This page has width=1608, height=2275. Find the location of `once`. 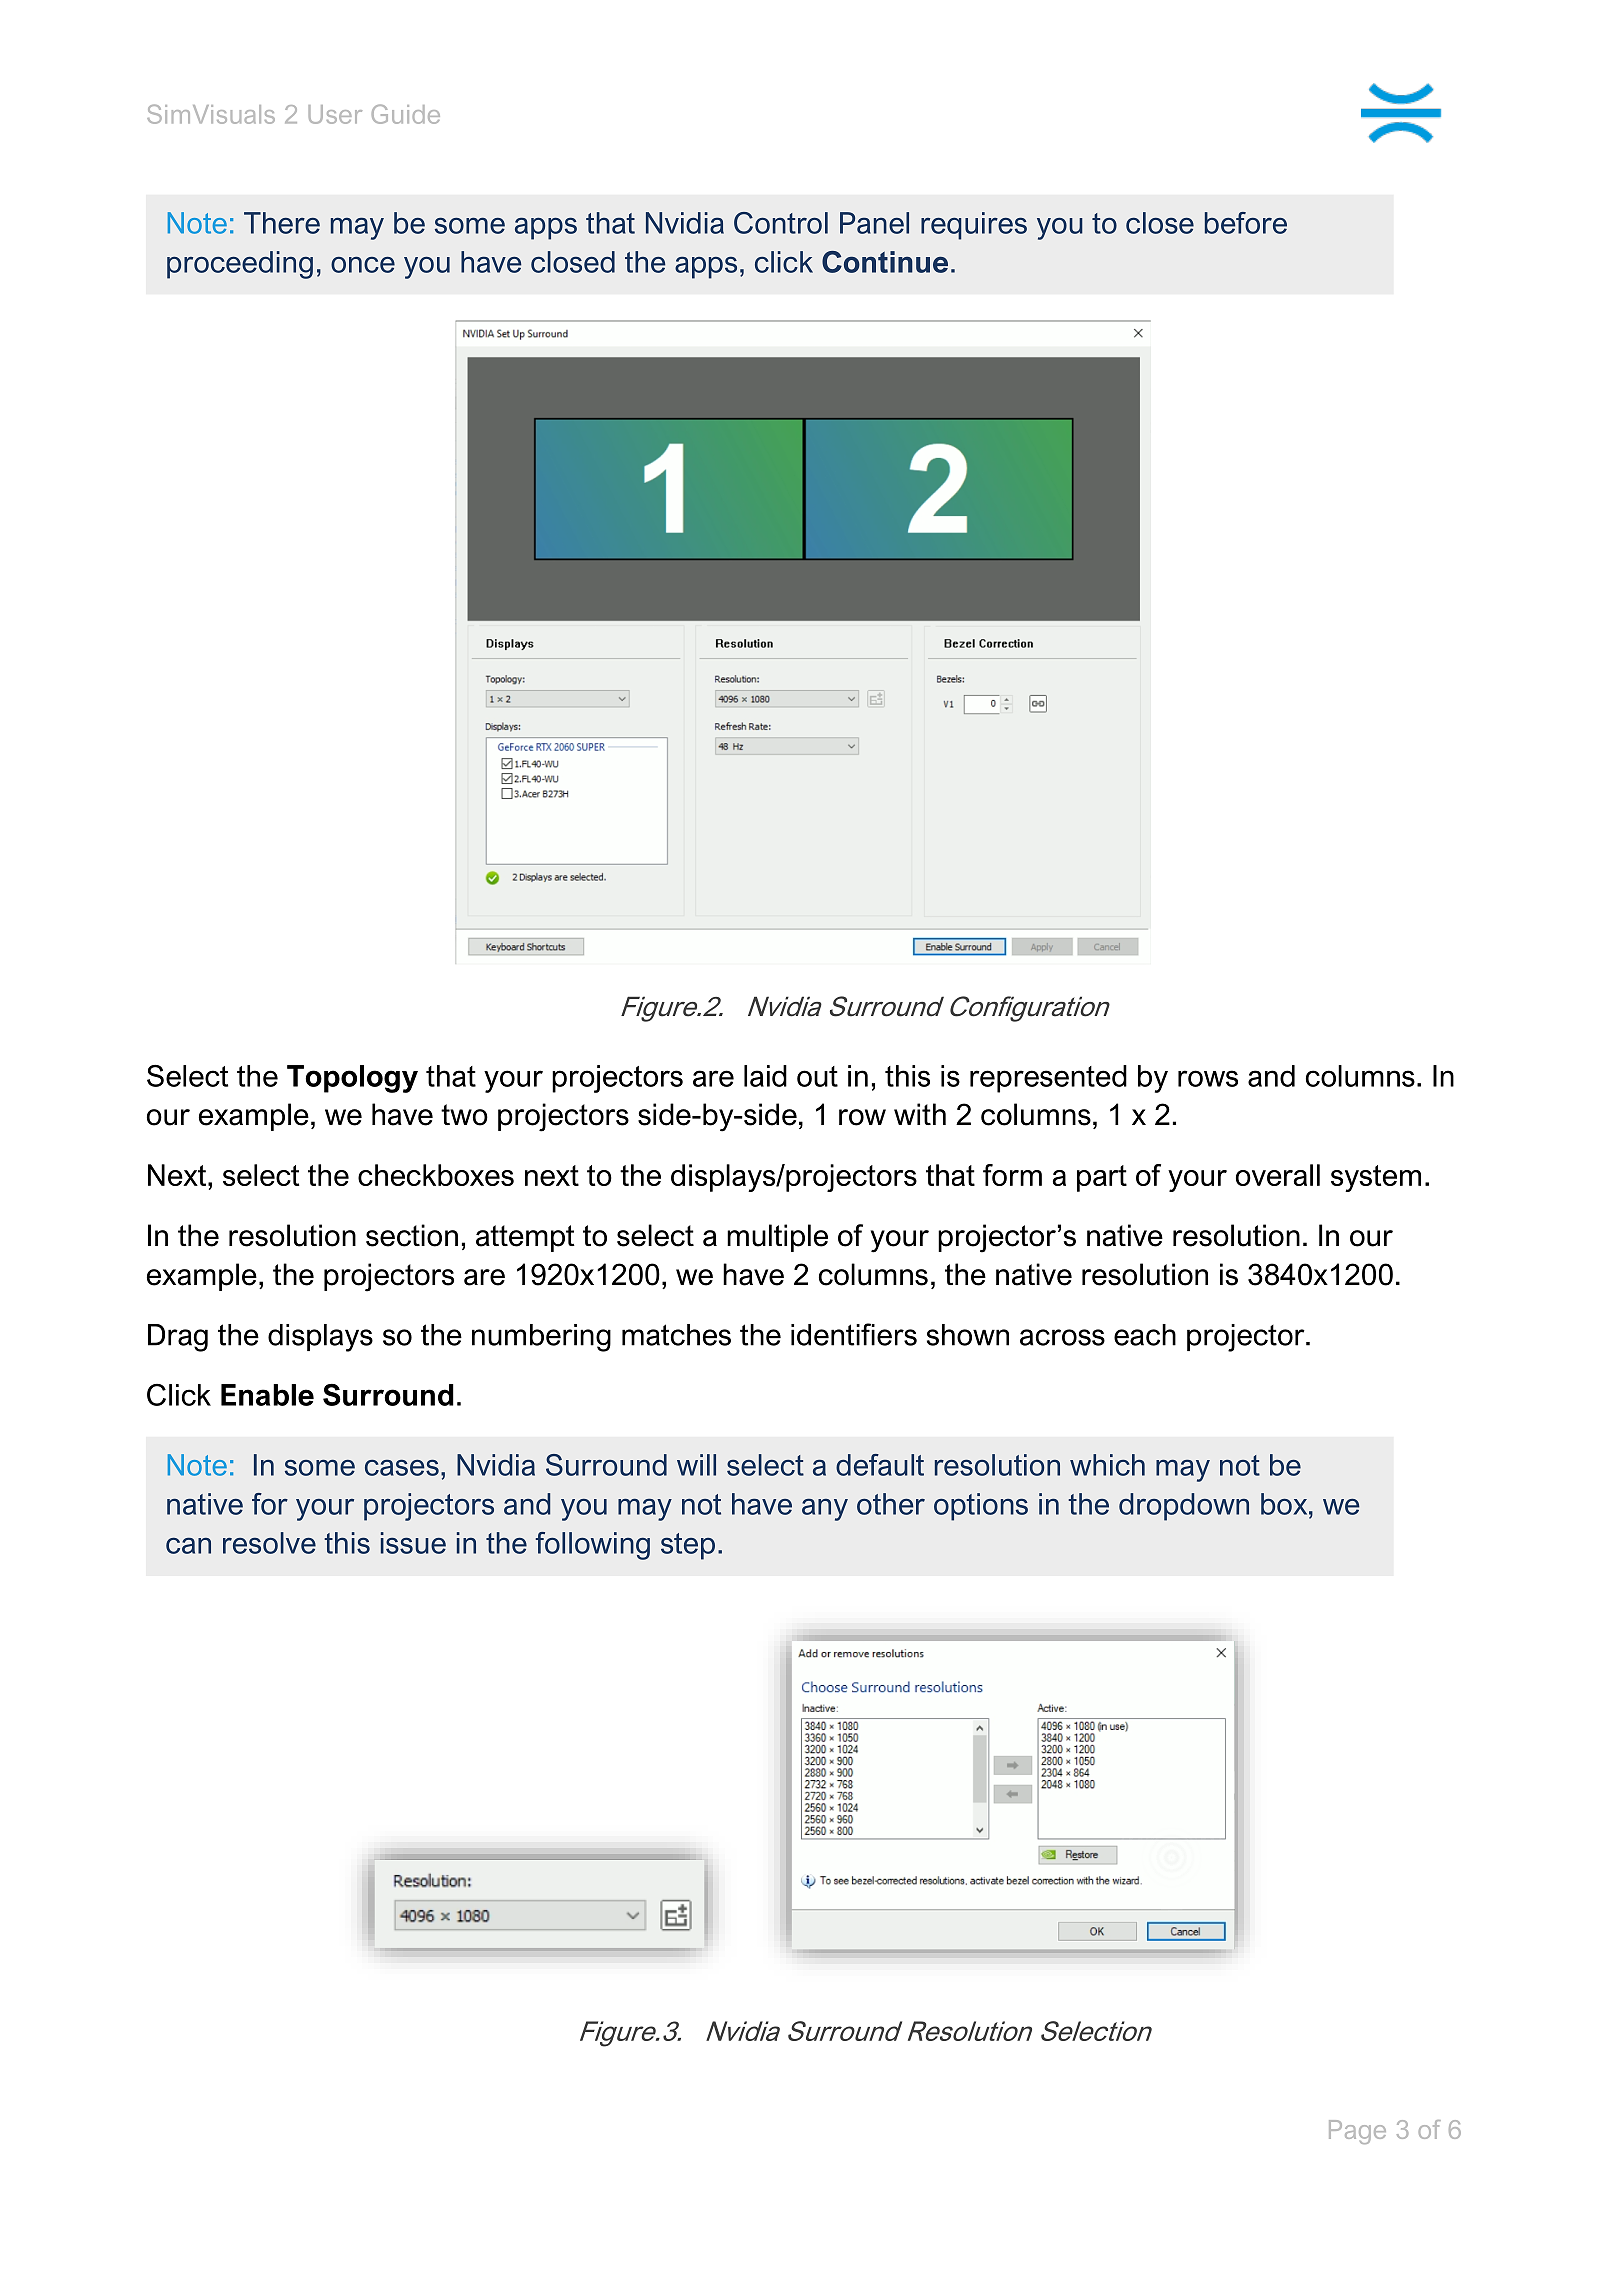

once is located at coordinates (363, 265).
